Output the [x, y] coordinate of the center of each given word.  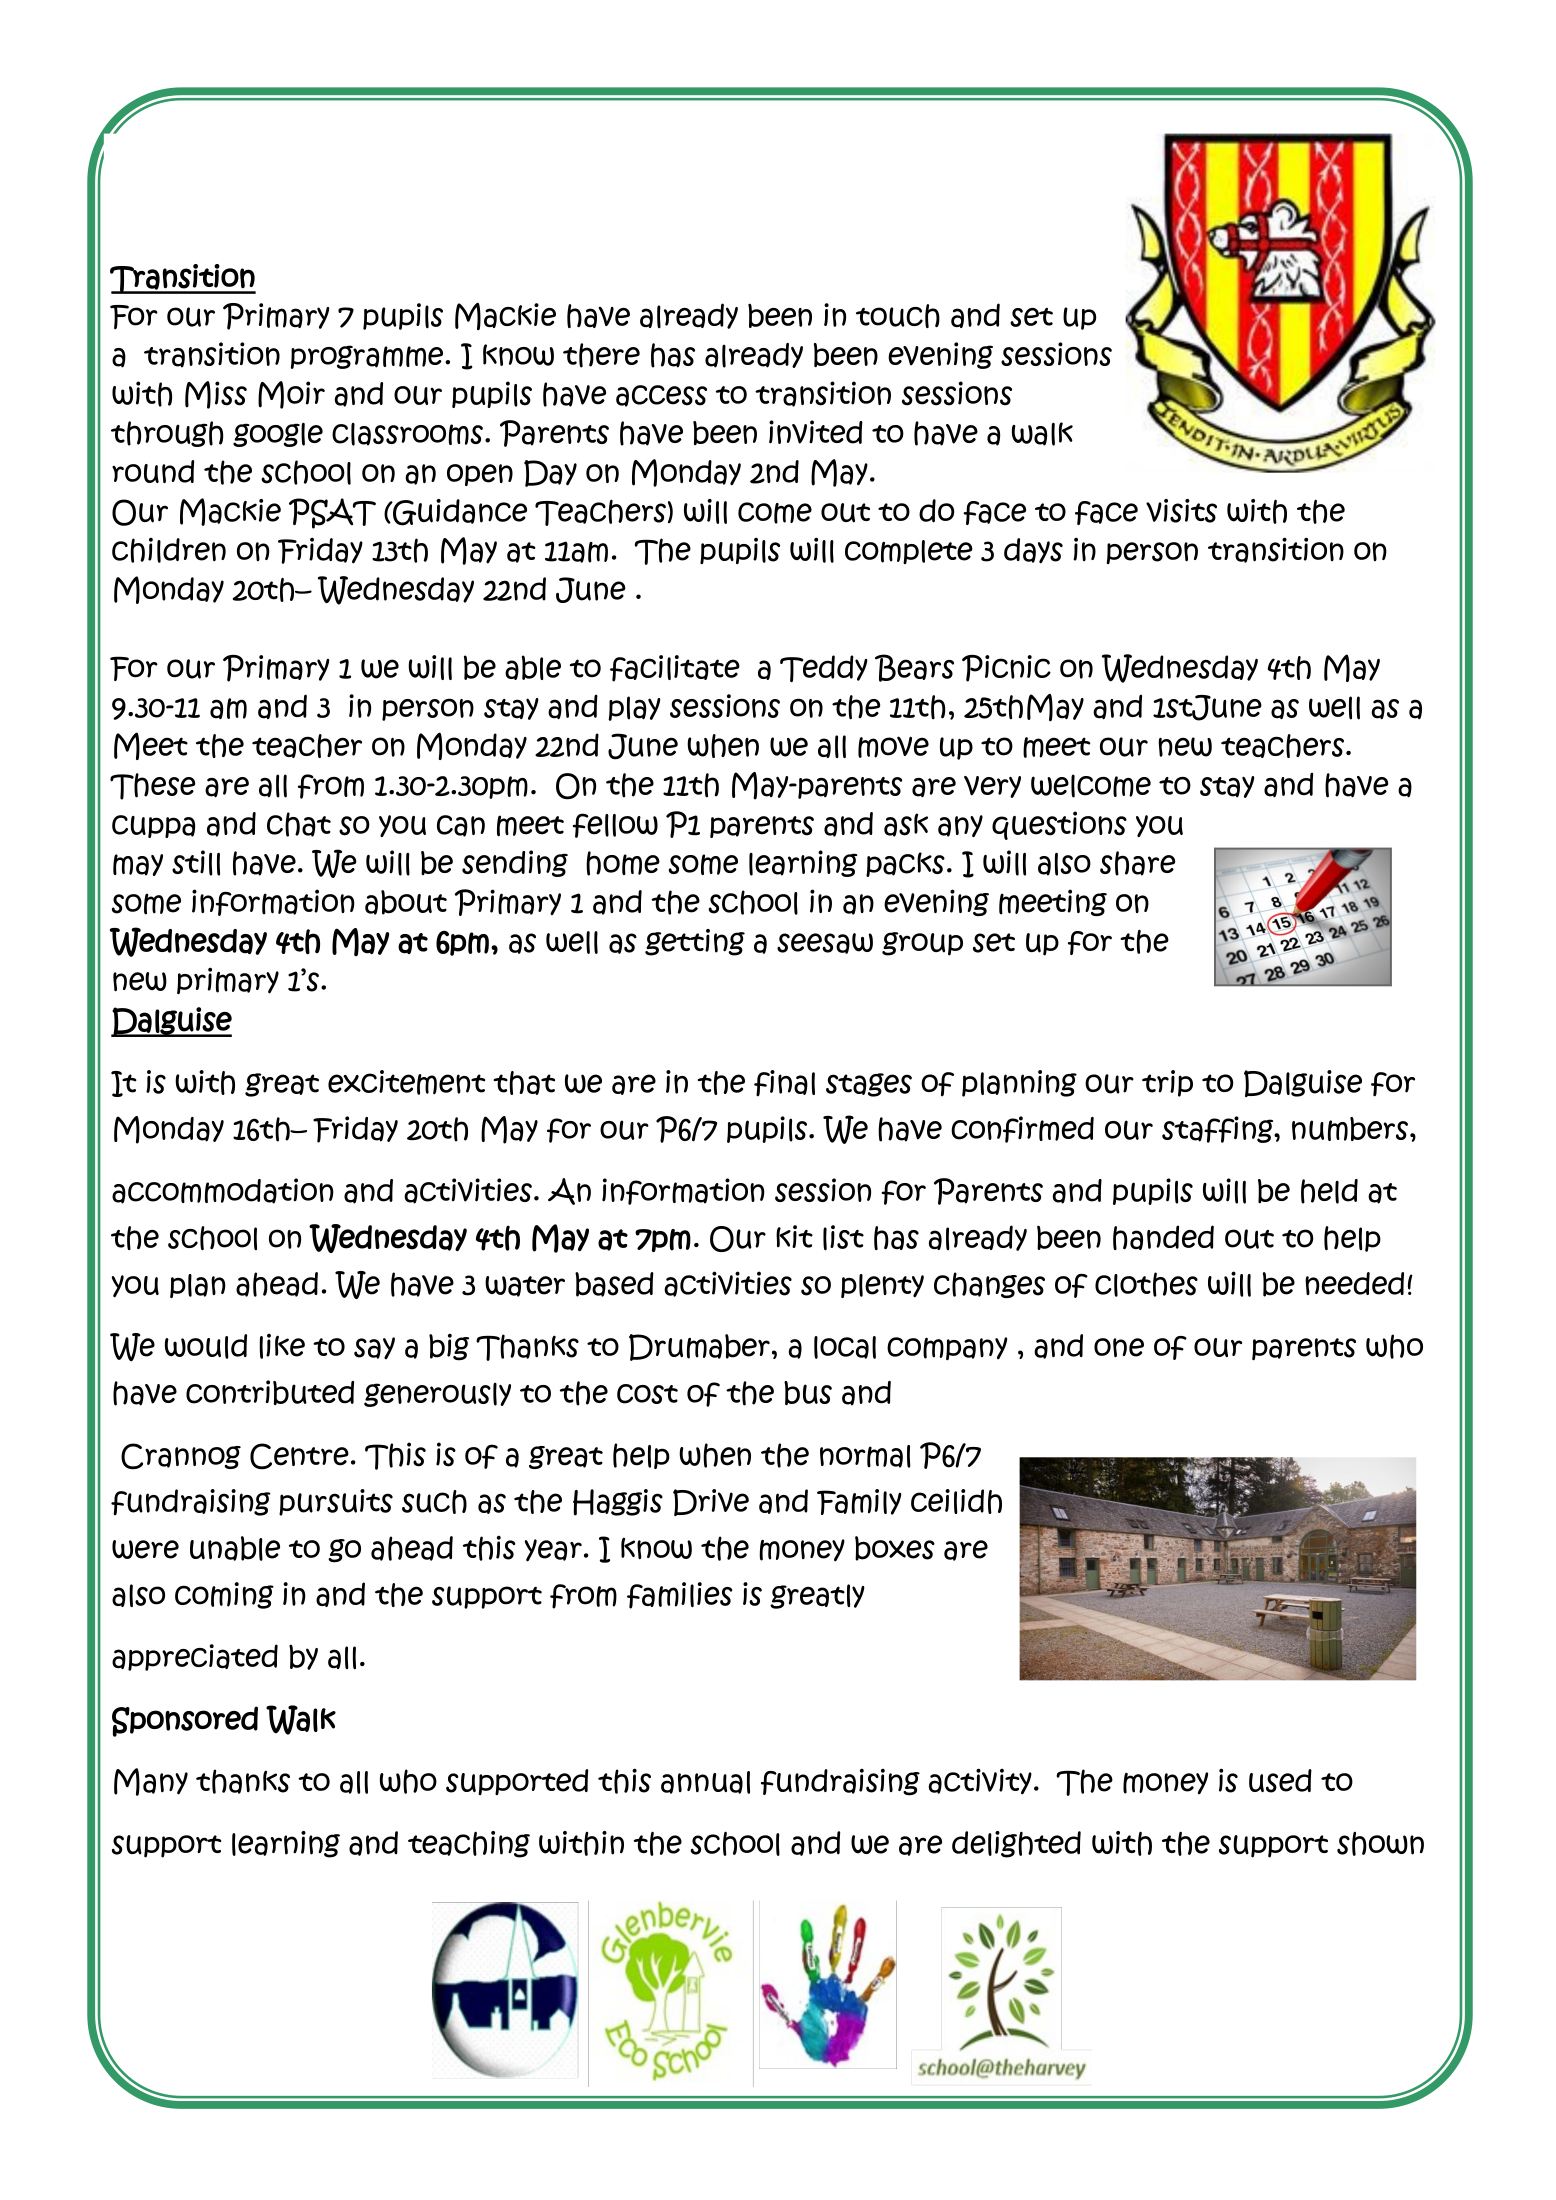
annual [705, 1782]
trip [1167, 1083]
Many [151, 1782]
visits [1181, 511]
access [661, 396]
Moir [291, 395]
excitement [406, 1082]
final [784, 1083]
